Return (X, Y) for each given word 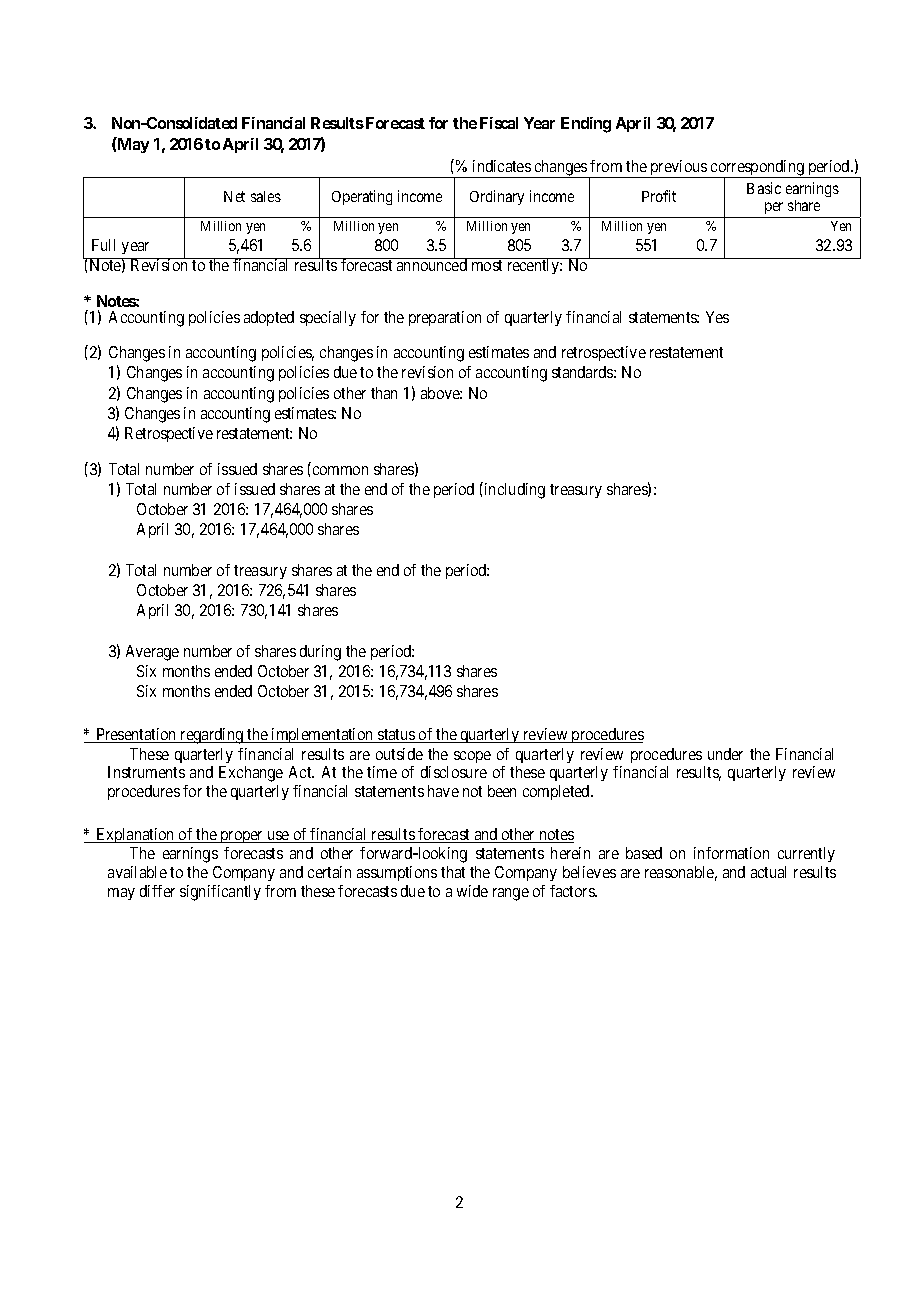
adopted (269, 318)
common (340, 470)
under (725, 754)
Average (152, 653)
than (384, 393)
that (453, 872)
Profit (659, 196)
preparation (445, 318)
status (396, 736)
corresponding (757, 169)
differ (157, 891)
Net (234, 196)
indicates (502, 166)
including (513, 490)
